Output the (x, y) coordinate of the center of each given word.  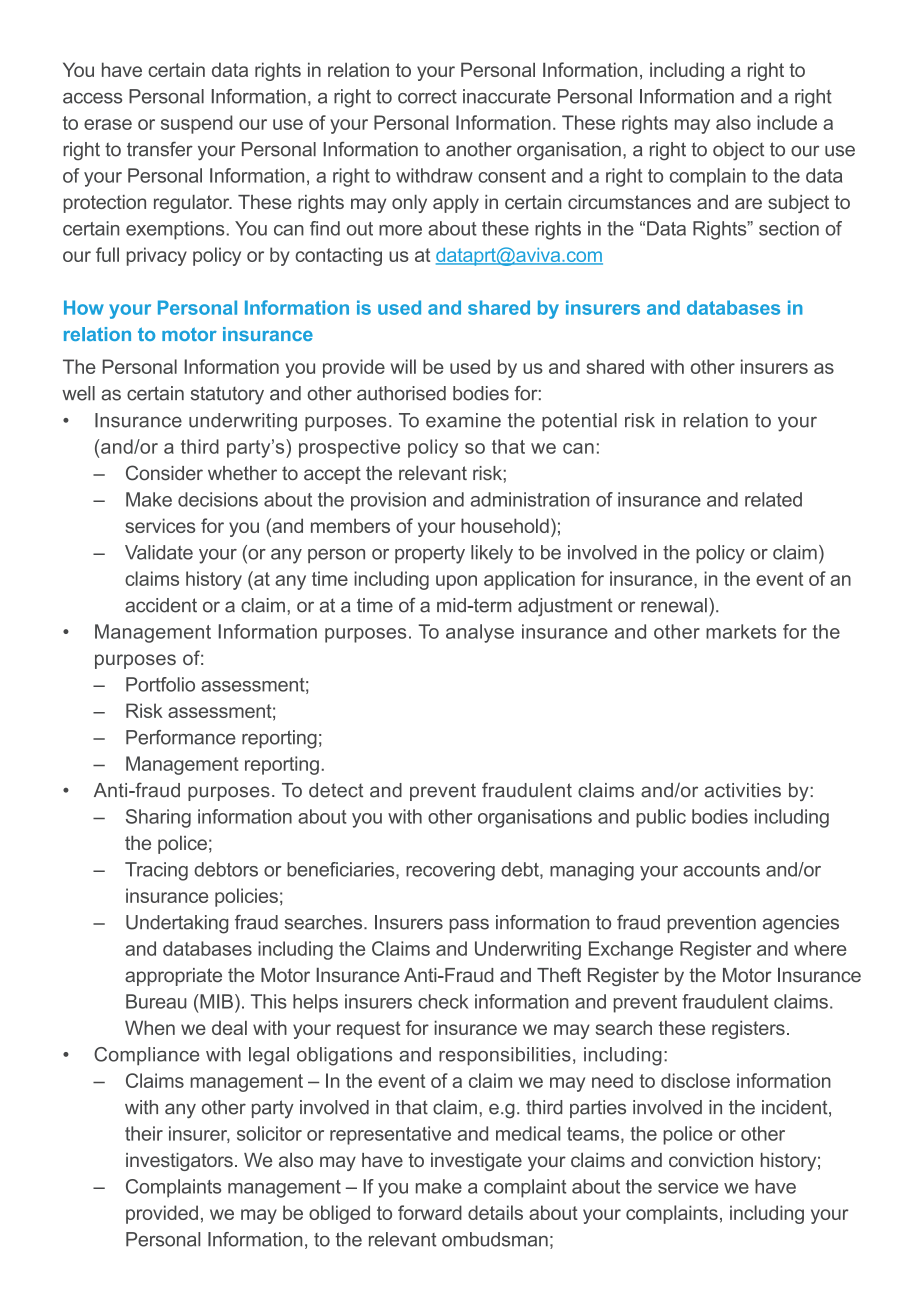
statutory (227, 395)
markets (741, 631)
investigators (179, 1162)
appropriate (173, 977)
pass (469, 925)
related (773, 499)
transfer (160, 149)
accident (161, 605)
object (738, 151)
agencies (801, 924)
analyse (480, 633)
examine (463, 420)
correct (427, 97)
